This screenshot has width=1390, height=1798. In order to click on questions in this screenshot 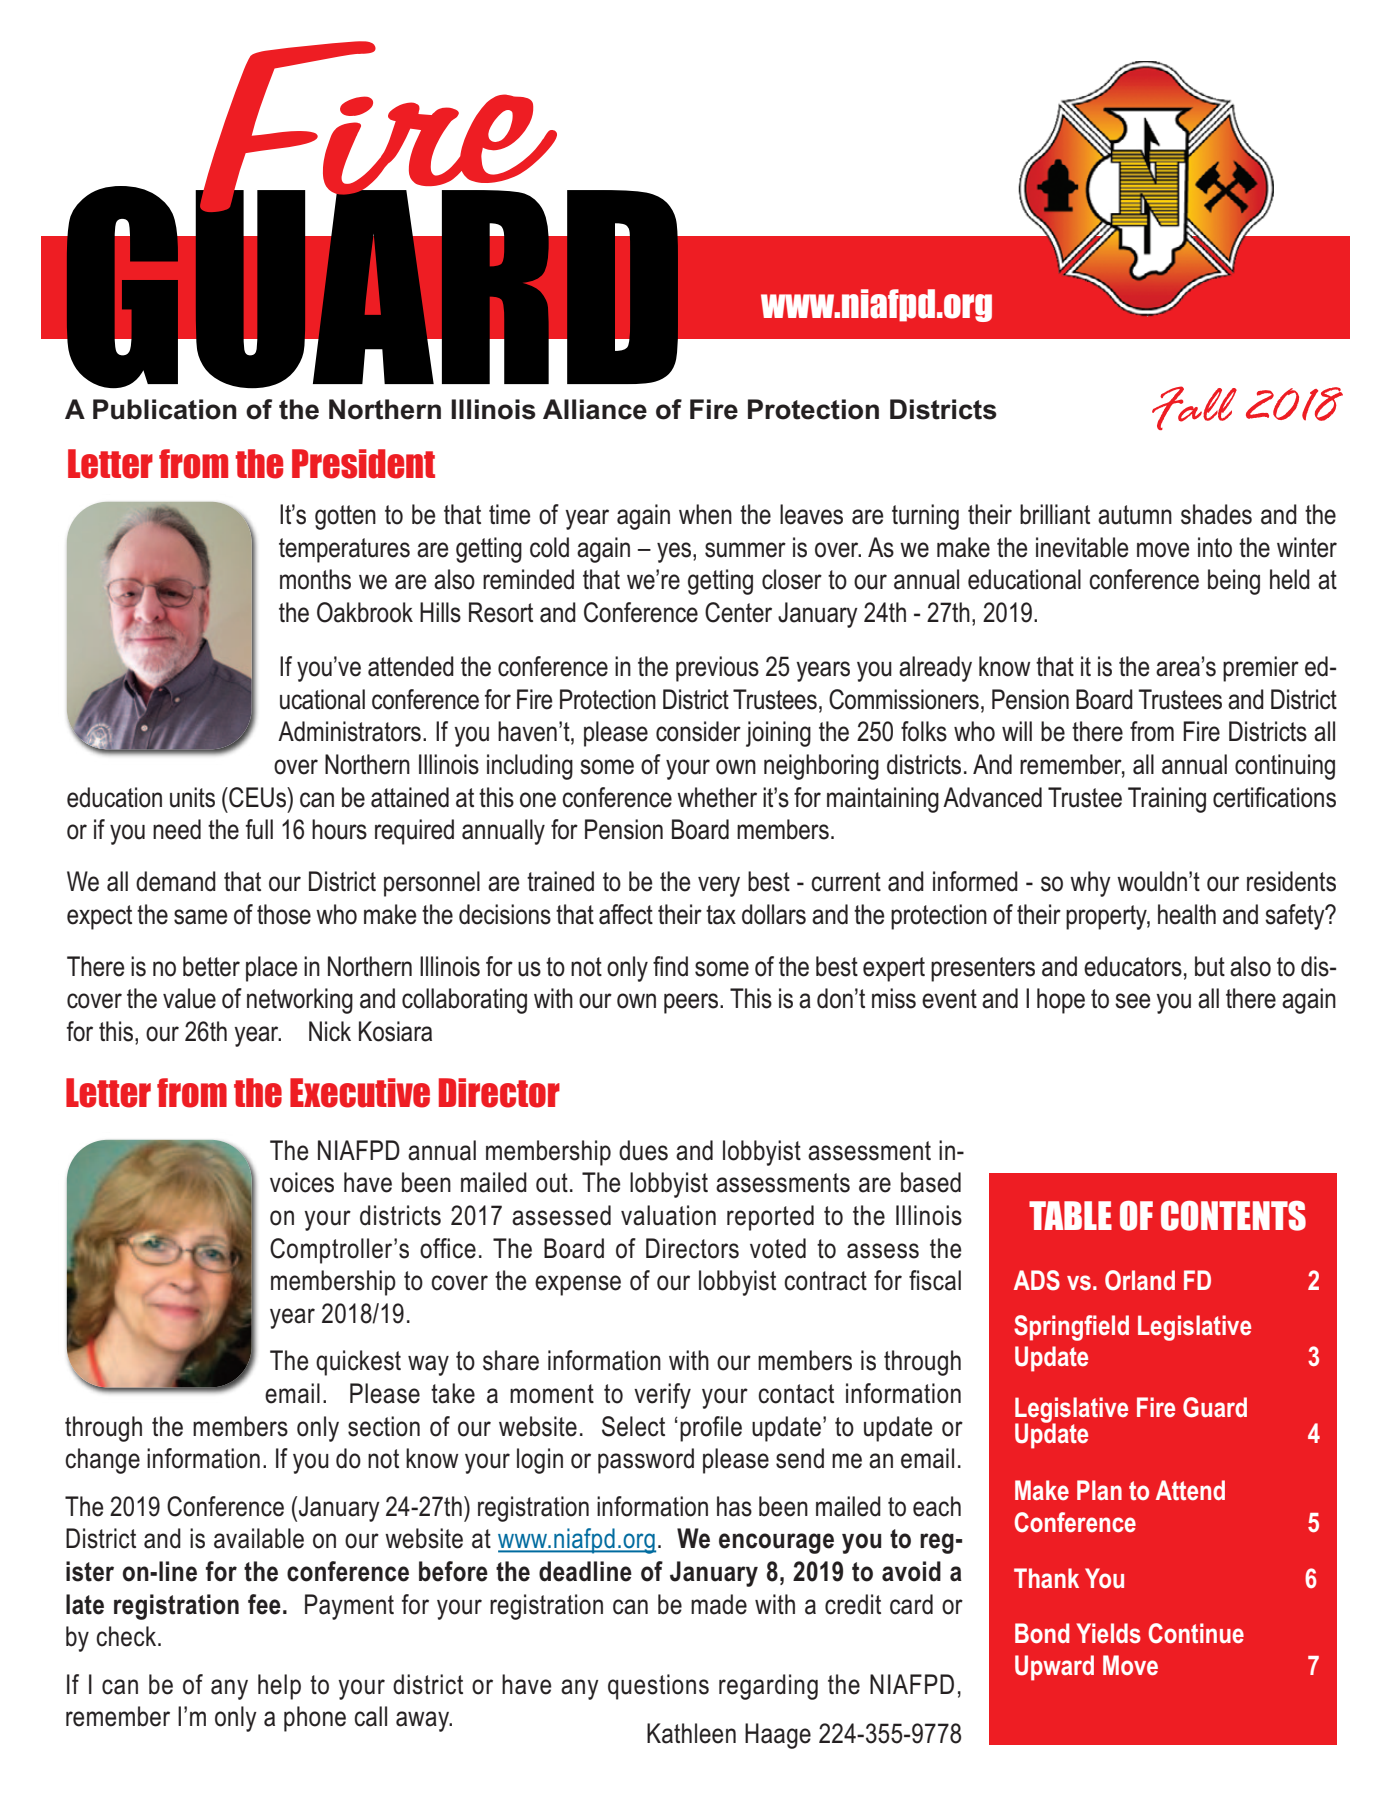, I will do `click(658, 1687)`.
